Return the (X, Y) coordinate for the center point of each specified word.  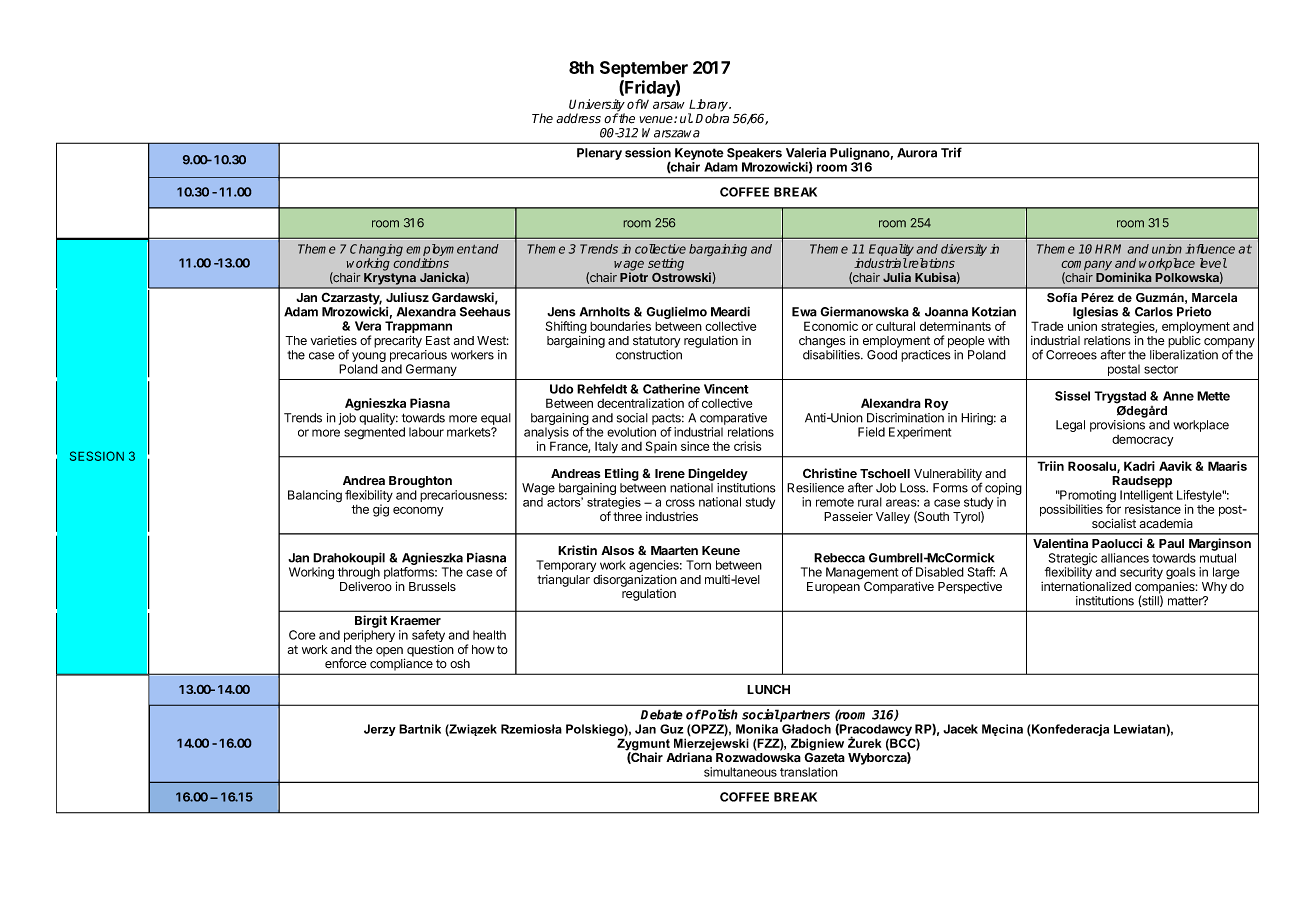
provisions (1117, 426)
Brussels (432, 586)
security (1141, 573)
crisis (747, 446)
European (833, 588)
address (578, 118)
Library (709, 106)
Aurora (917, 153)
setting (666, 265)
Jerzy (380, 730)
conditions (421, 262)
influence (1210, 249)
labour (426, 432)
